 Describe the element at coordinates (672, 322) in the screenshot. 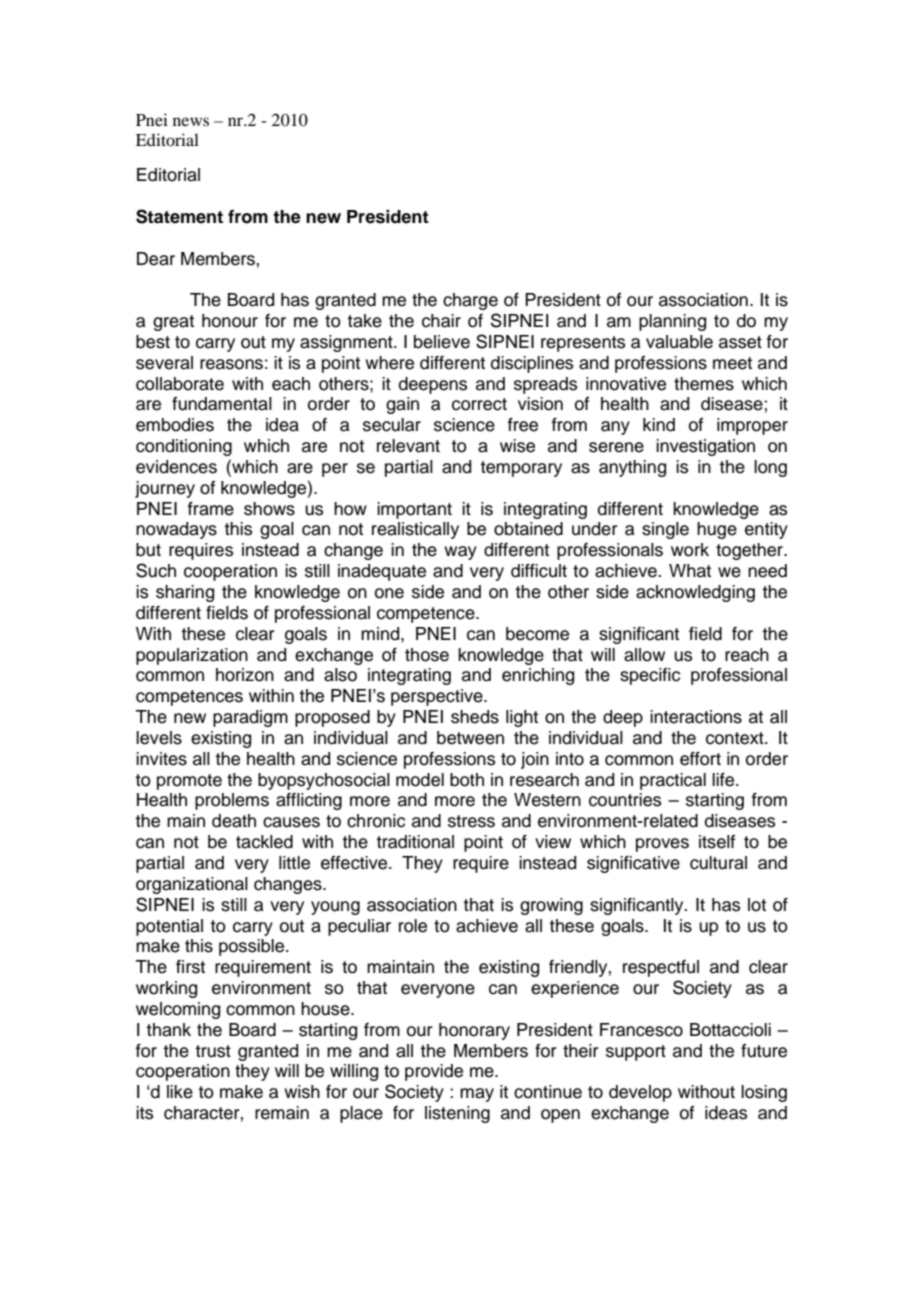

I see `planning` at that location.
